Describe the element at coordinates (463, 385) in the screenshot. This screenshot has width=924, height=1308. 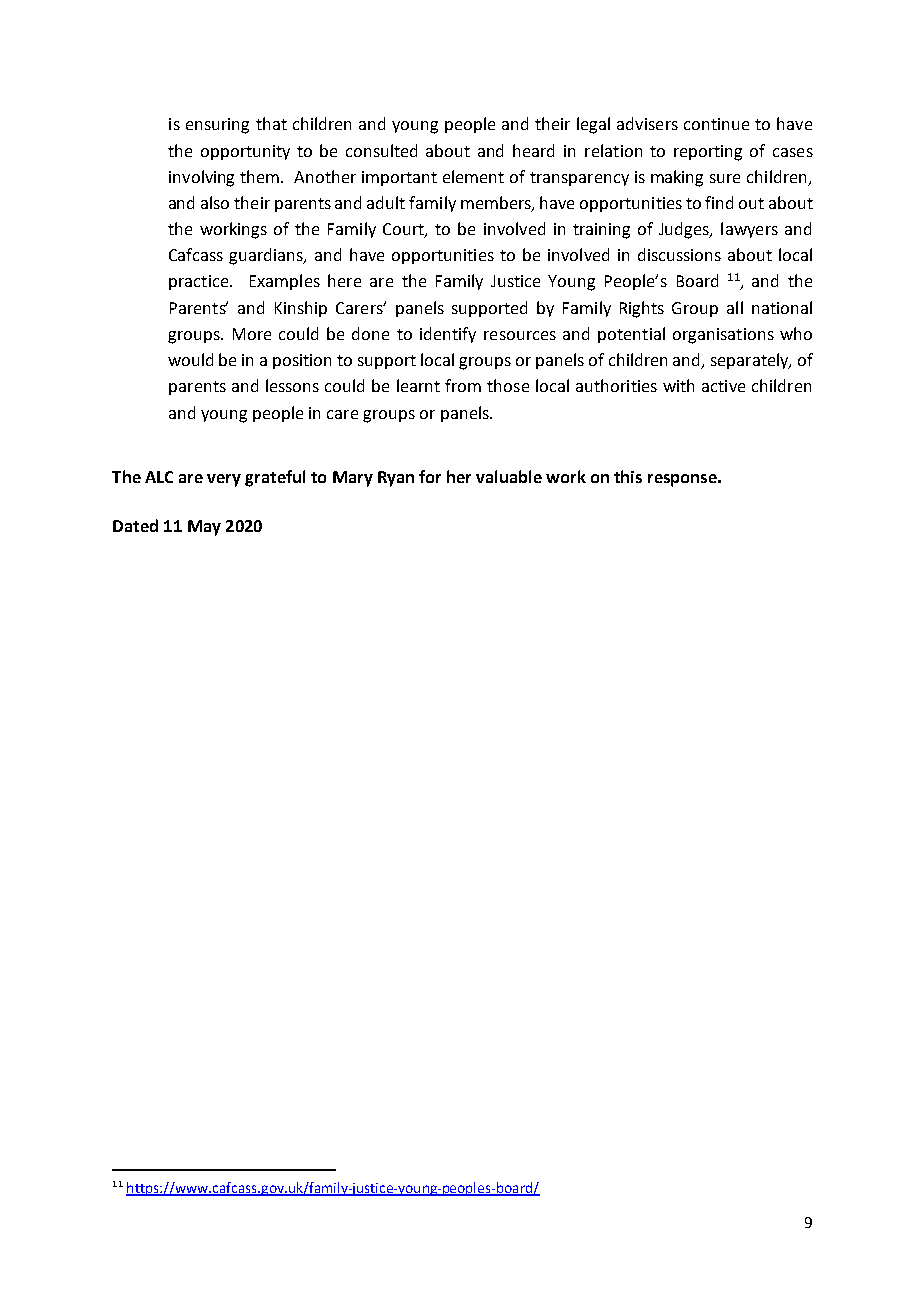
I see `from` at that location.
